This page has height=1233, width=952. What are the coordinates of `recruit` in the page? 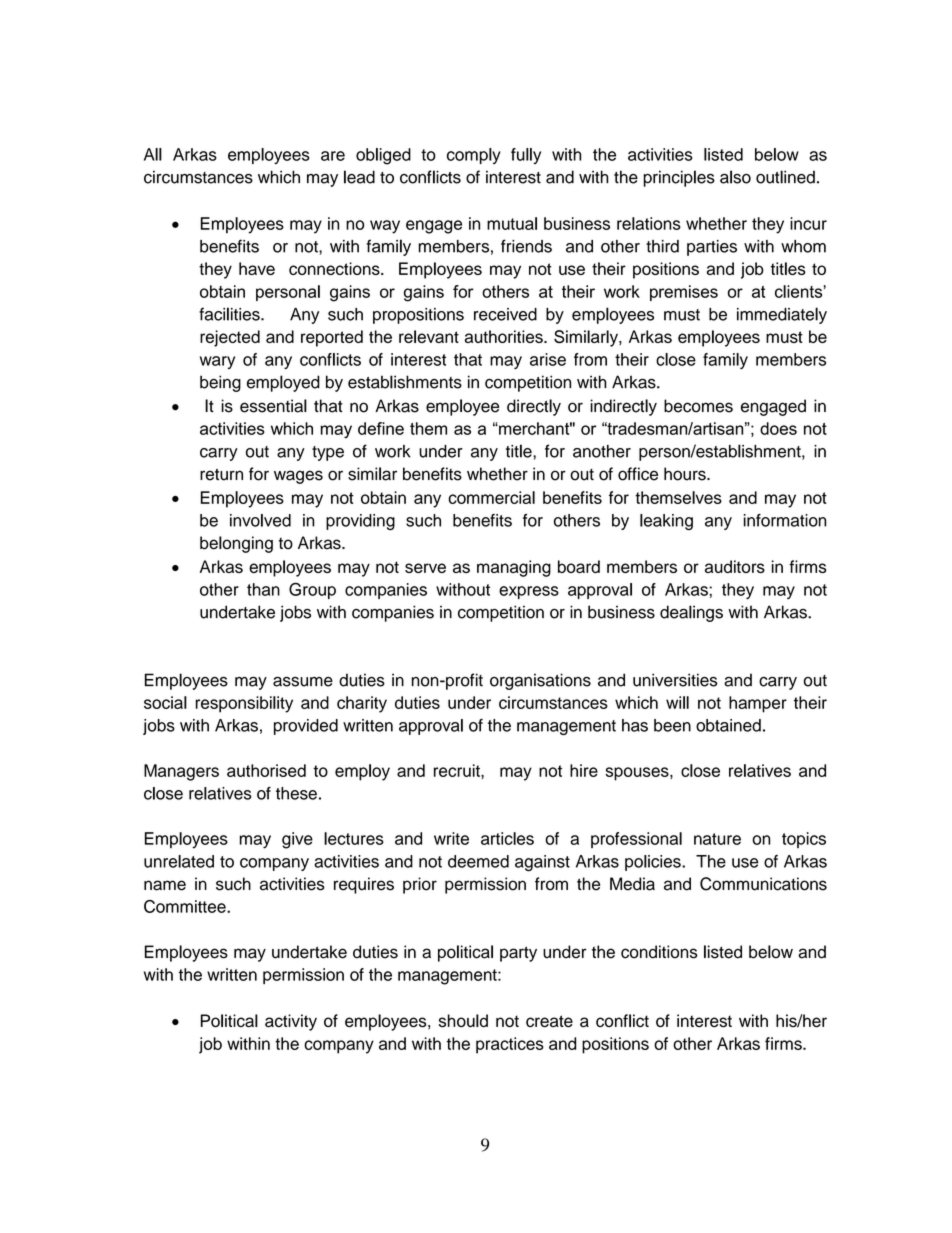 It's located at (458, 770).
